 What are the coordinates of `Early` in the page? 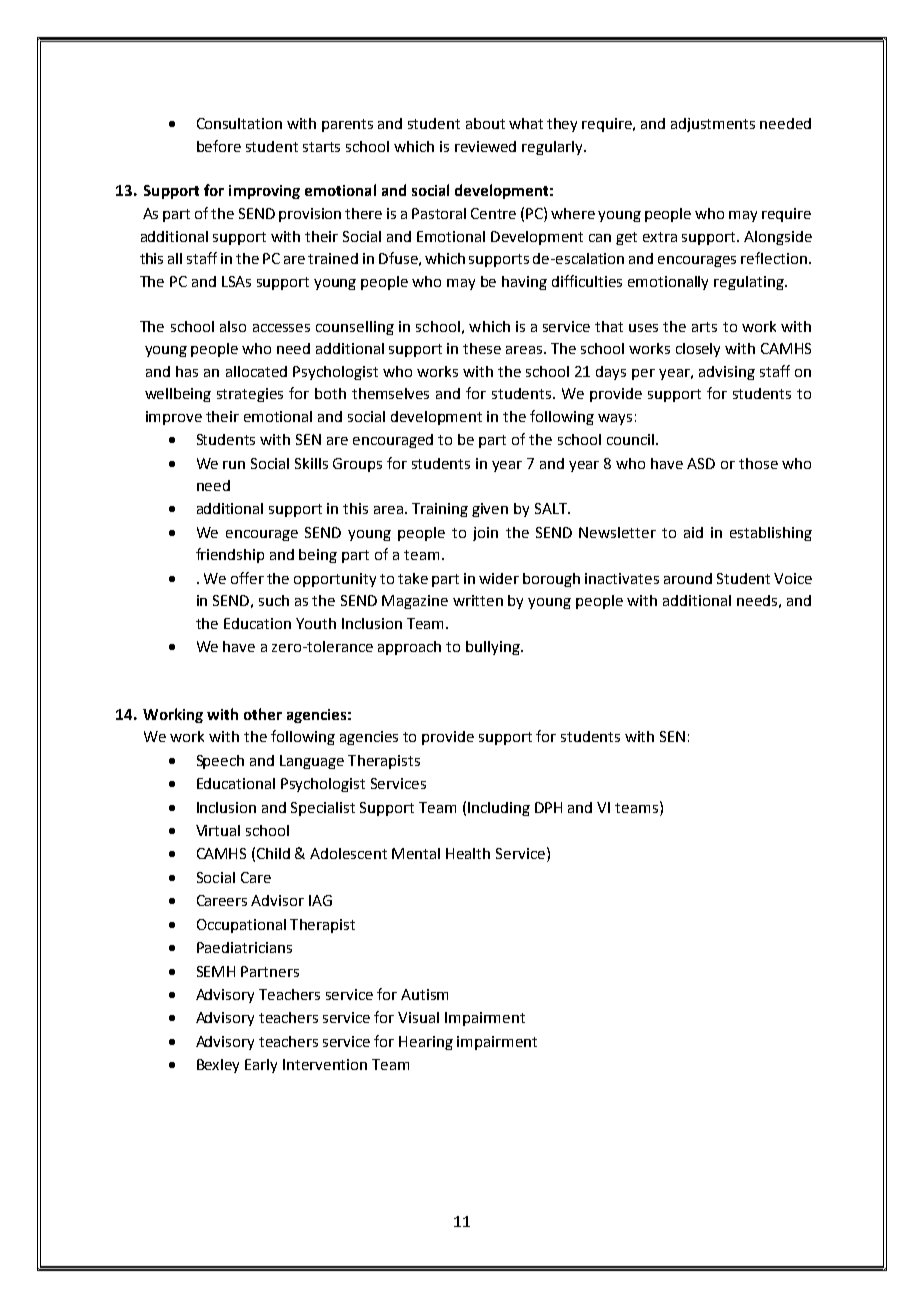 It's located at (261, 1066).
